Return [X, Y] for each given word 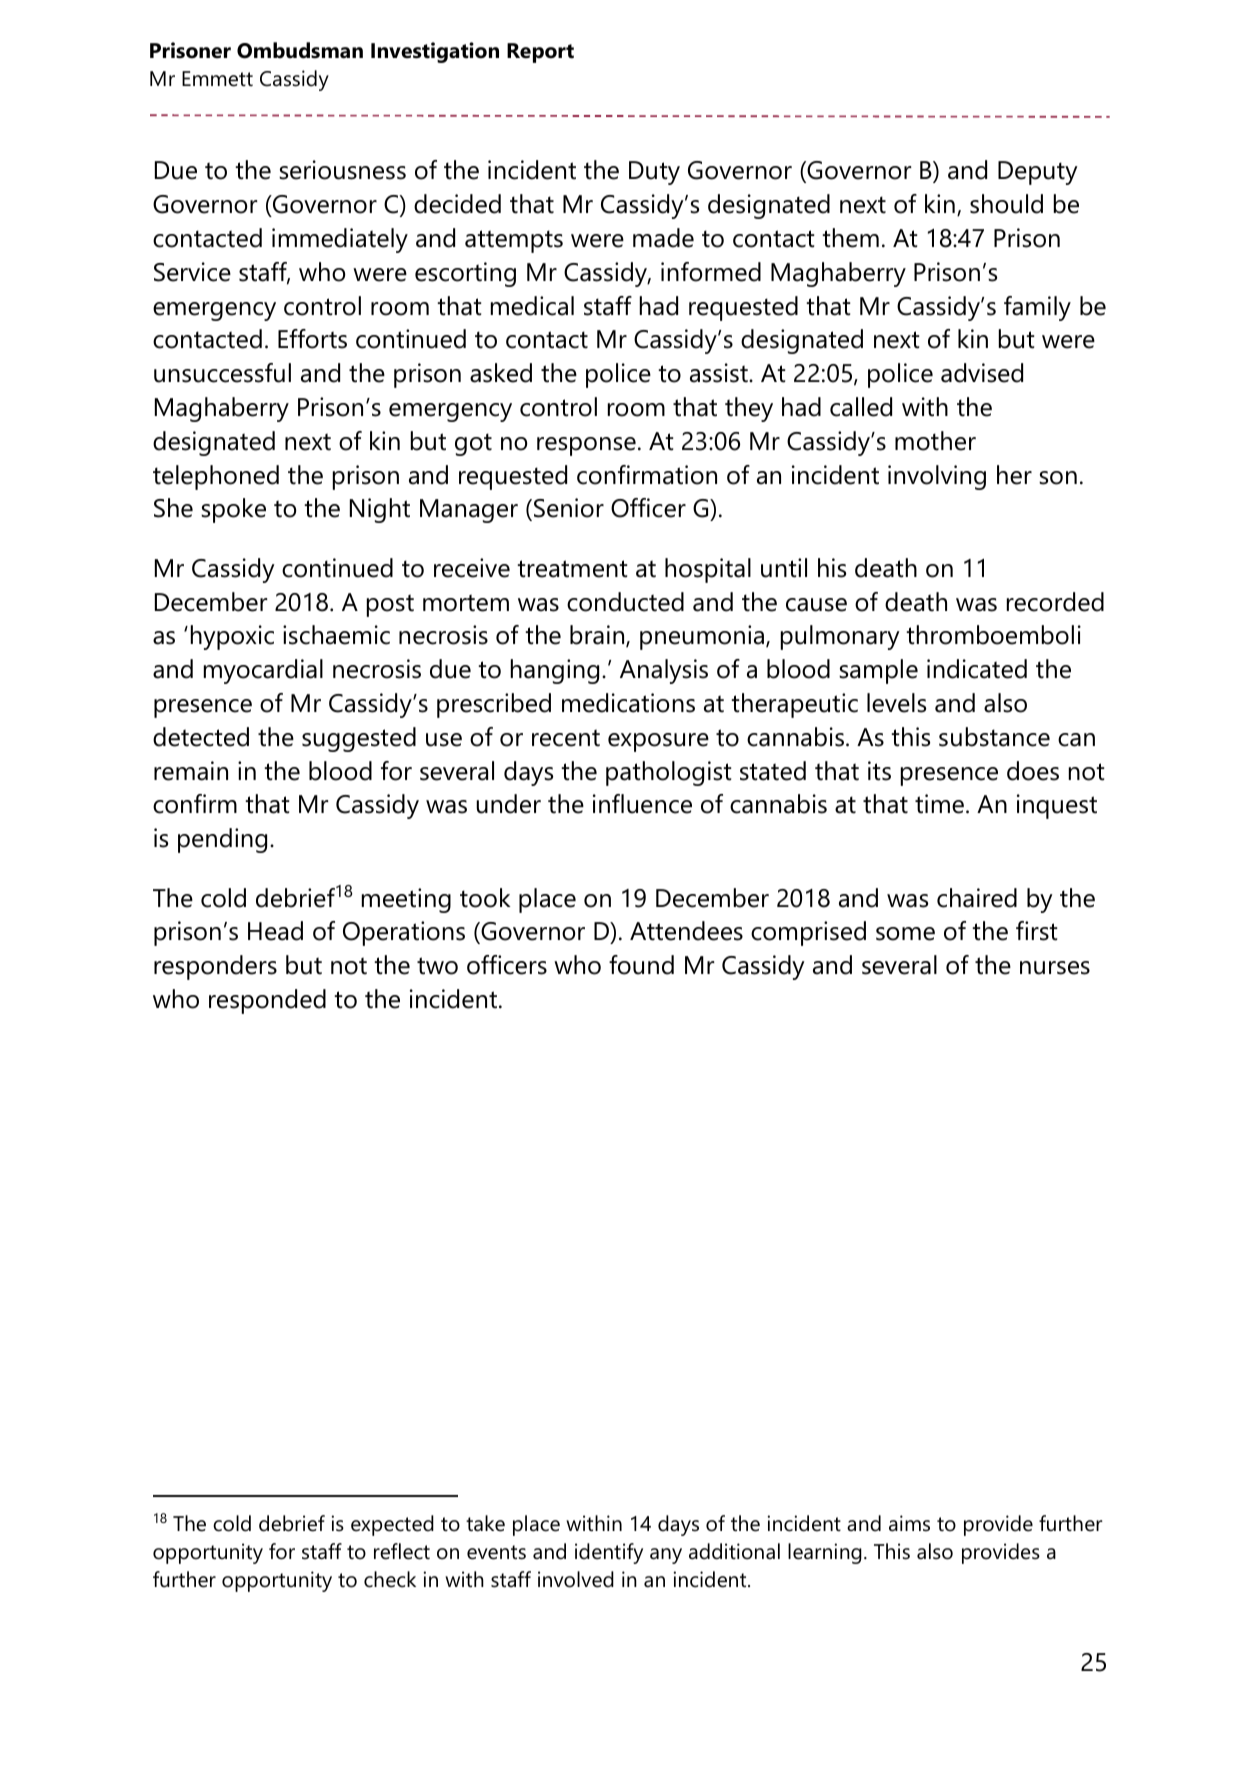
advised [982, 373]
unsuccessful [222, 373]
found [641, 965]
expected [392, 1525]
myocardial [263, 671]
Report [540, 53]
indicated [977, 669]
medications [628, 703]
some [905, 934]
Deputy [1038, 173]
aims [909, 1523]
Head [275, 931]
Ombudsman [300, 50]
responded [267, 1001]
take [485, 1523]
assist [720, 373]
